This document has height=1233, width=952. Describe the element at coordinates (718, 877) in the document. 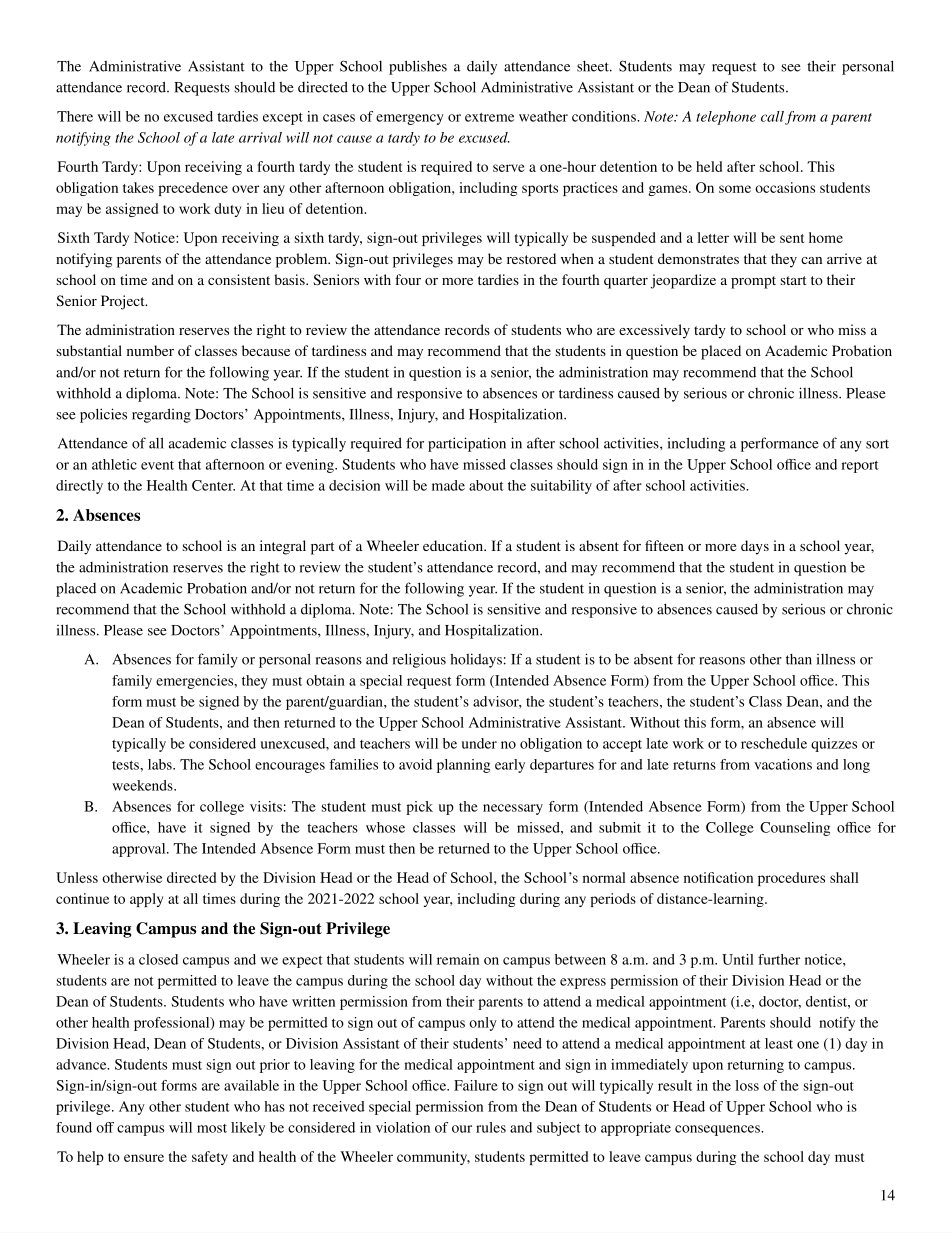

I see `notification` at that location.
